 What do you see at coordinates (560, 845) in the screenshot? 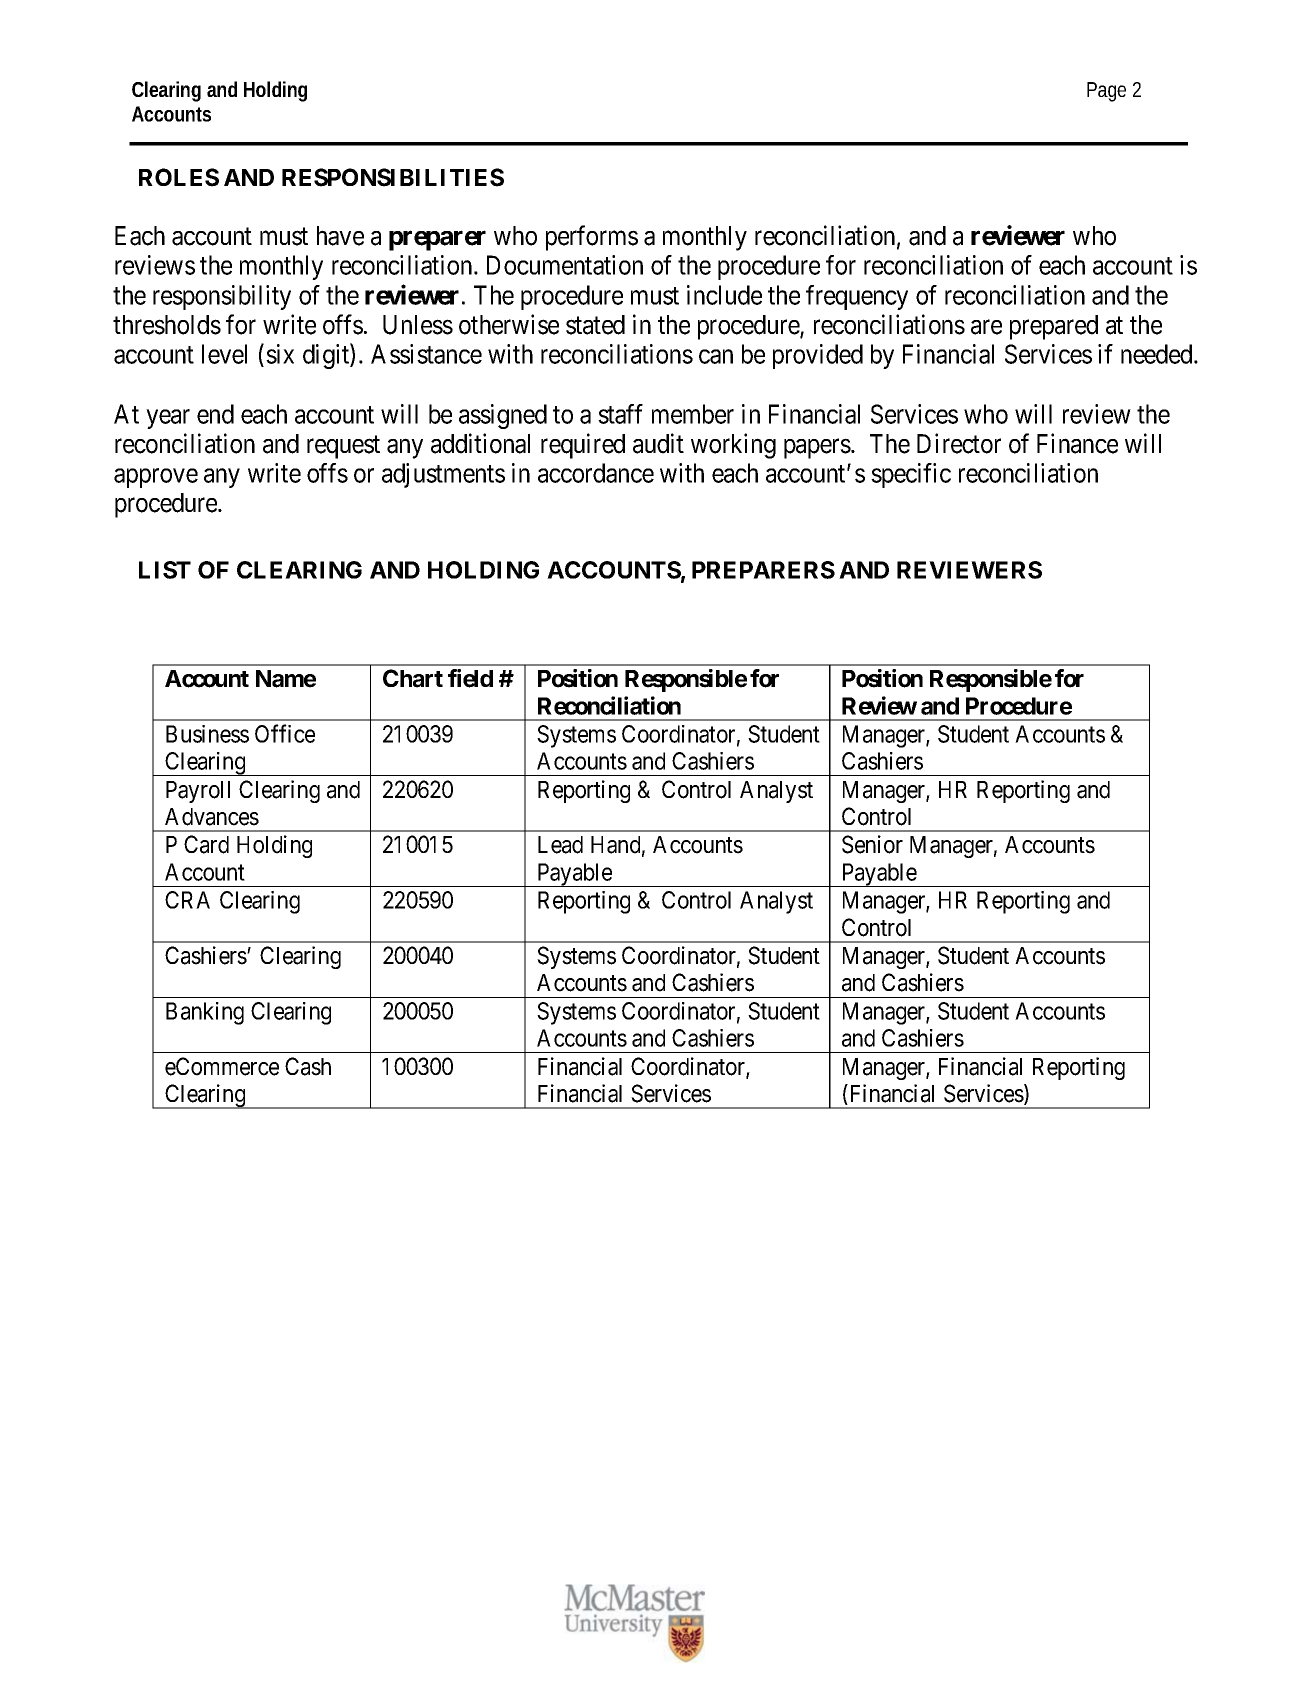
I see `Lead` at bounding box center [560, 845].
